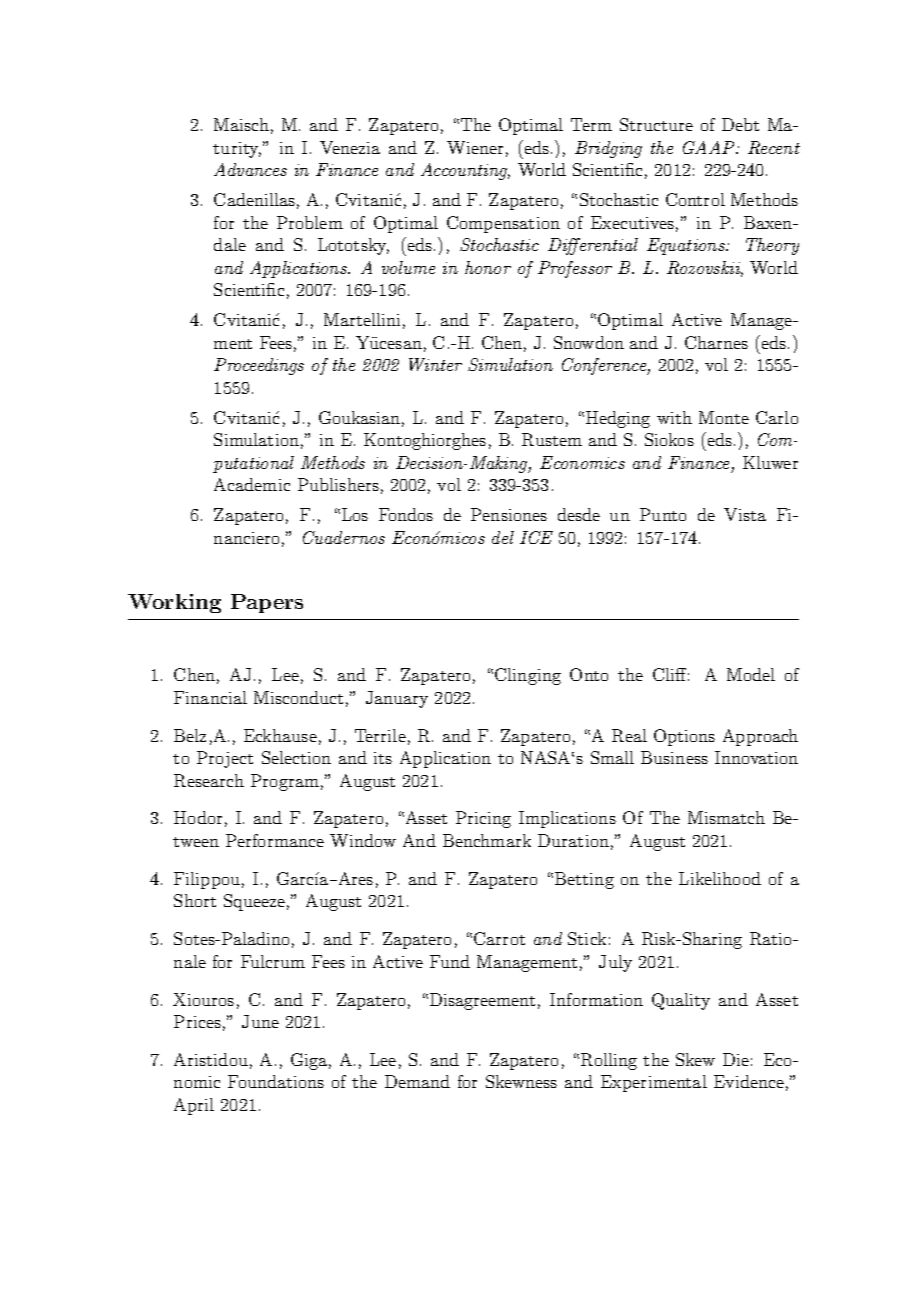 The height and width of the document is (1308, 924). I want to click on Papers, so click(267, 603).
